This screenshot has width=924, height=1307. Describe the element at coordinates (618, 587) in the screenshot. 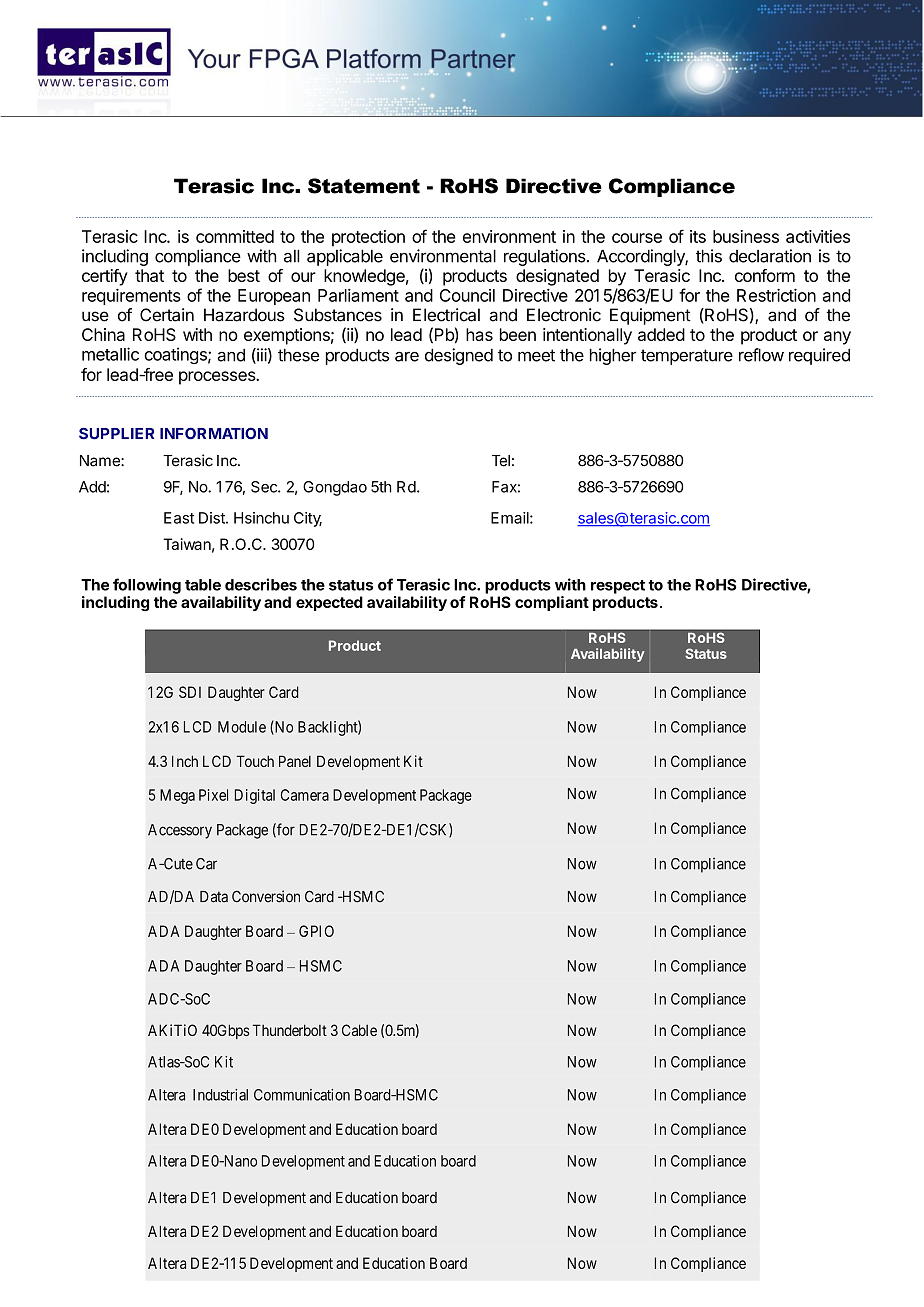

I see `respect` at that location.
